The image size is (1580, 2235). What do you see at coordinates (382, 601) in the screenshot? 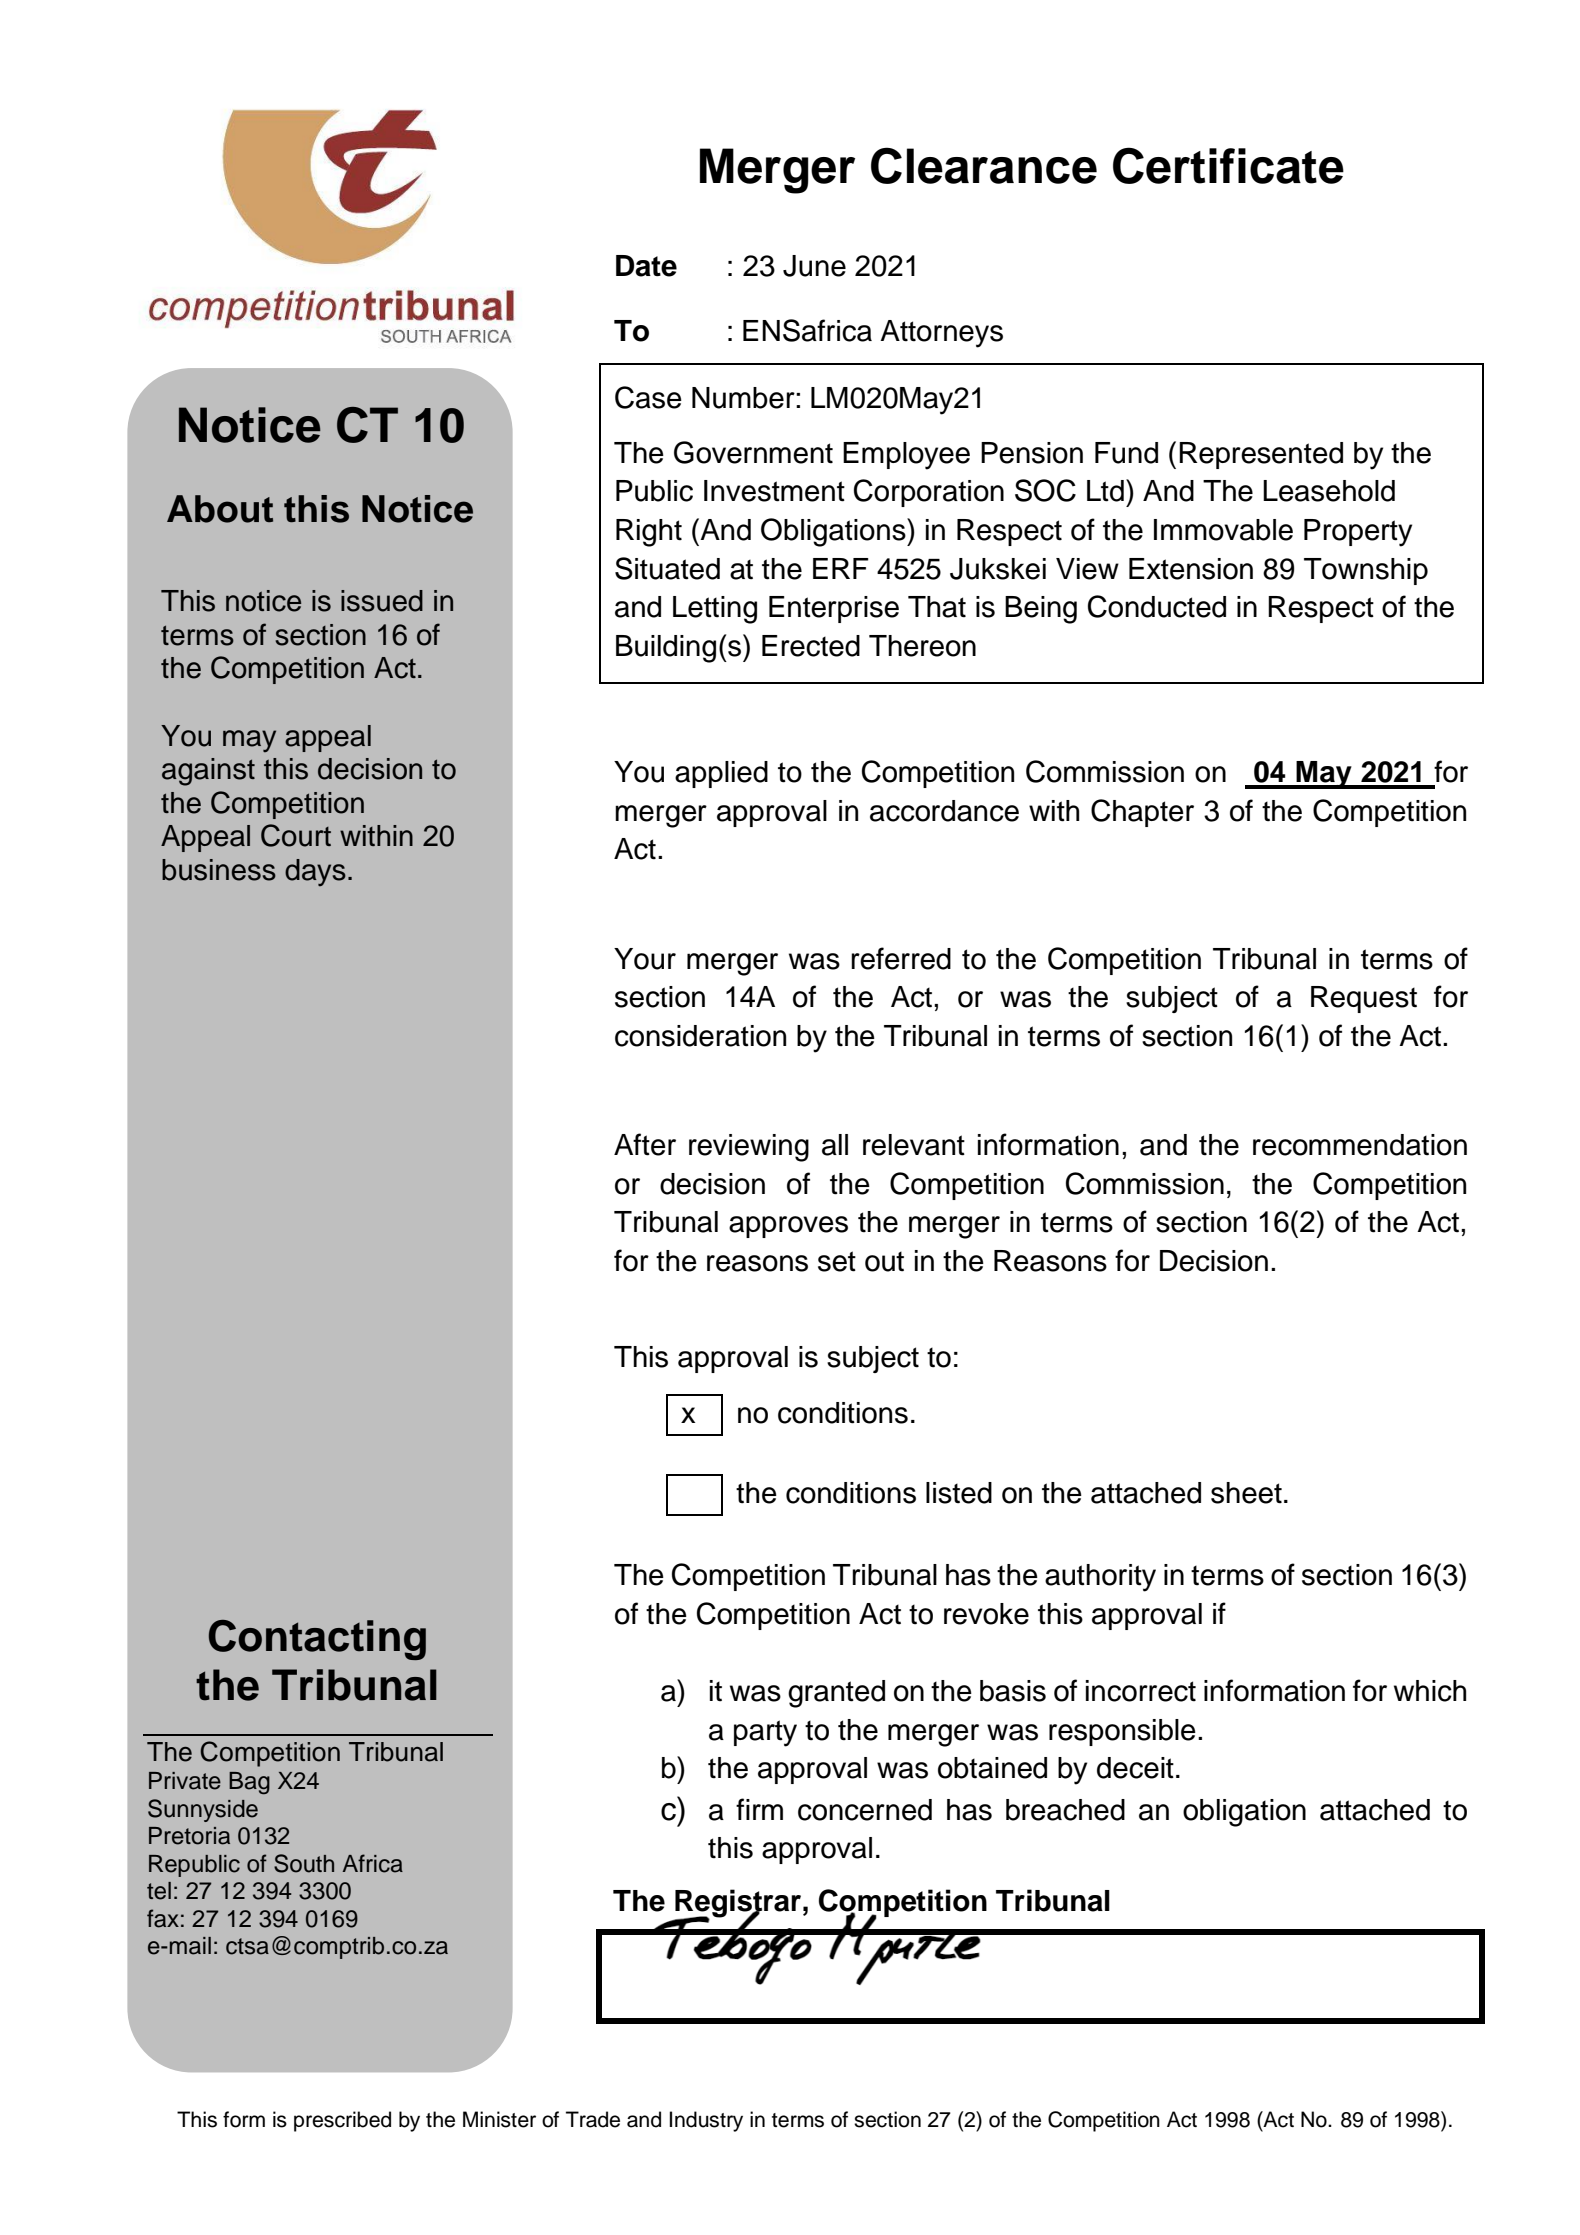
I see `issued` at bounding box center [382, 601].
